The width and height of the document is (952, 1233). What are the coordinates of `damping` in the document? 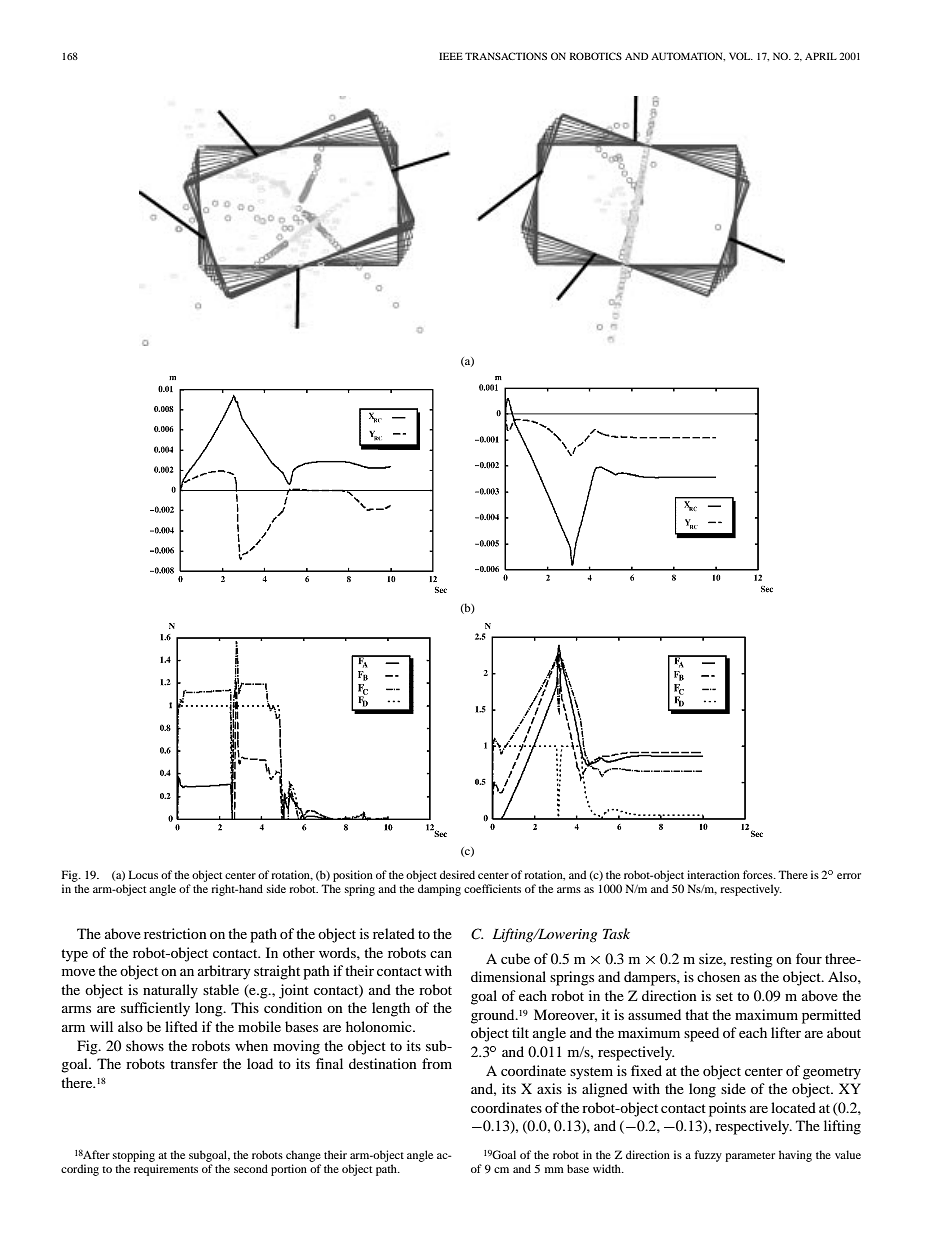 It's located at (439, 890).
